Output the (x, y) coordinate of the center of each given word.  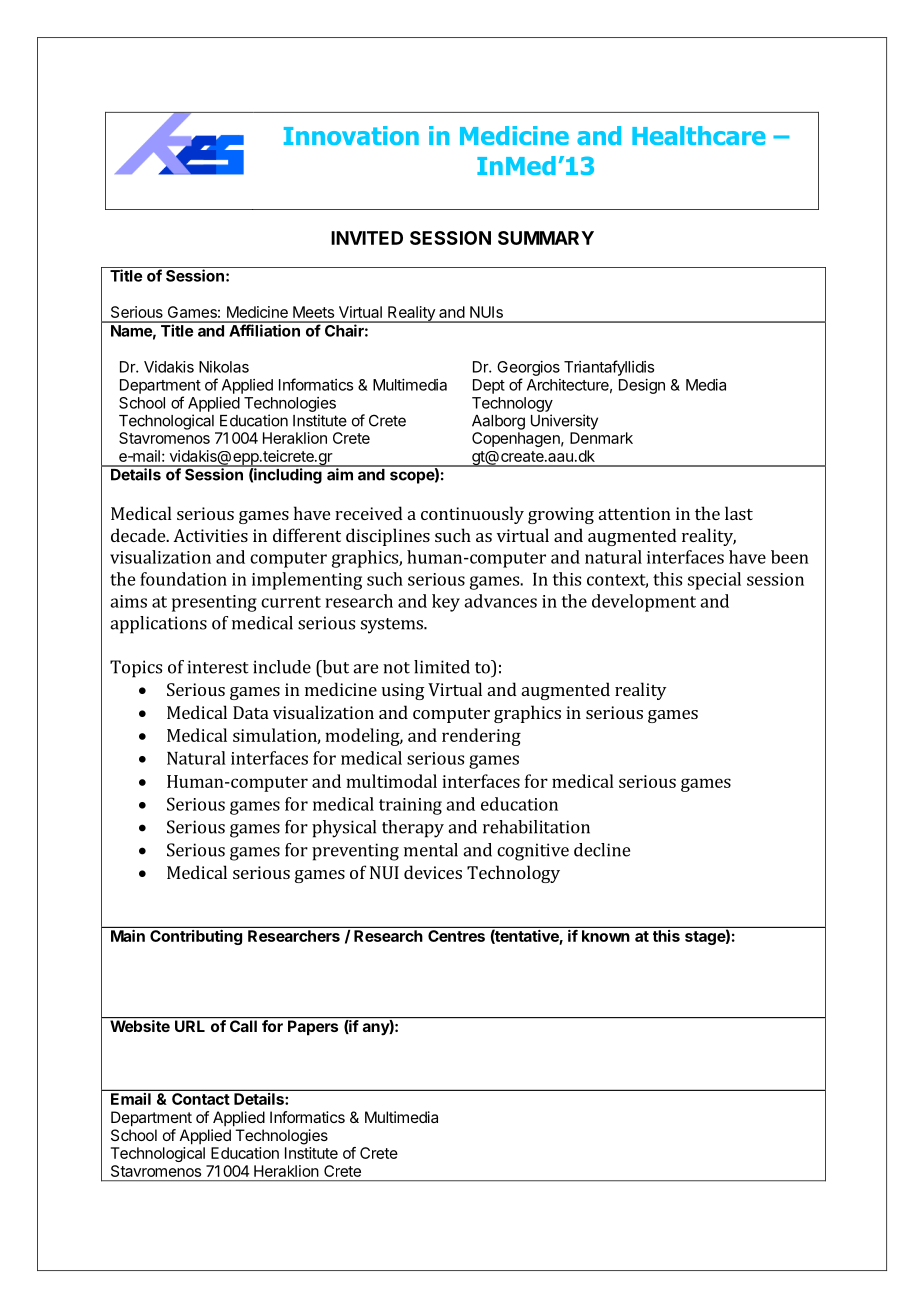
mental (431, 850)
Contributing (196, 937)
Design (642, 386)
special (714, 581)
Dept (489, 386)
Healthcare (699, 135)
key (446, 603)
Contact (200, 1099)
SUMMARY (546, 238)
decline (602, 850)
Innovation (351, 135)
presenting (214, 603)
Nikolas (224, 367)
